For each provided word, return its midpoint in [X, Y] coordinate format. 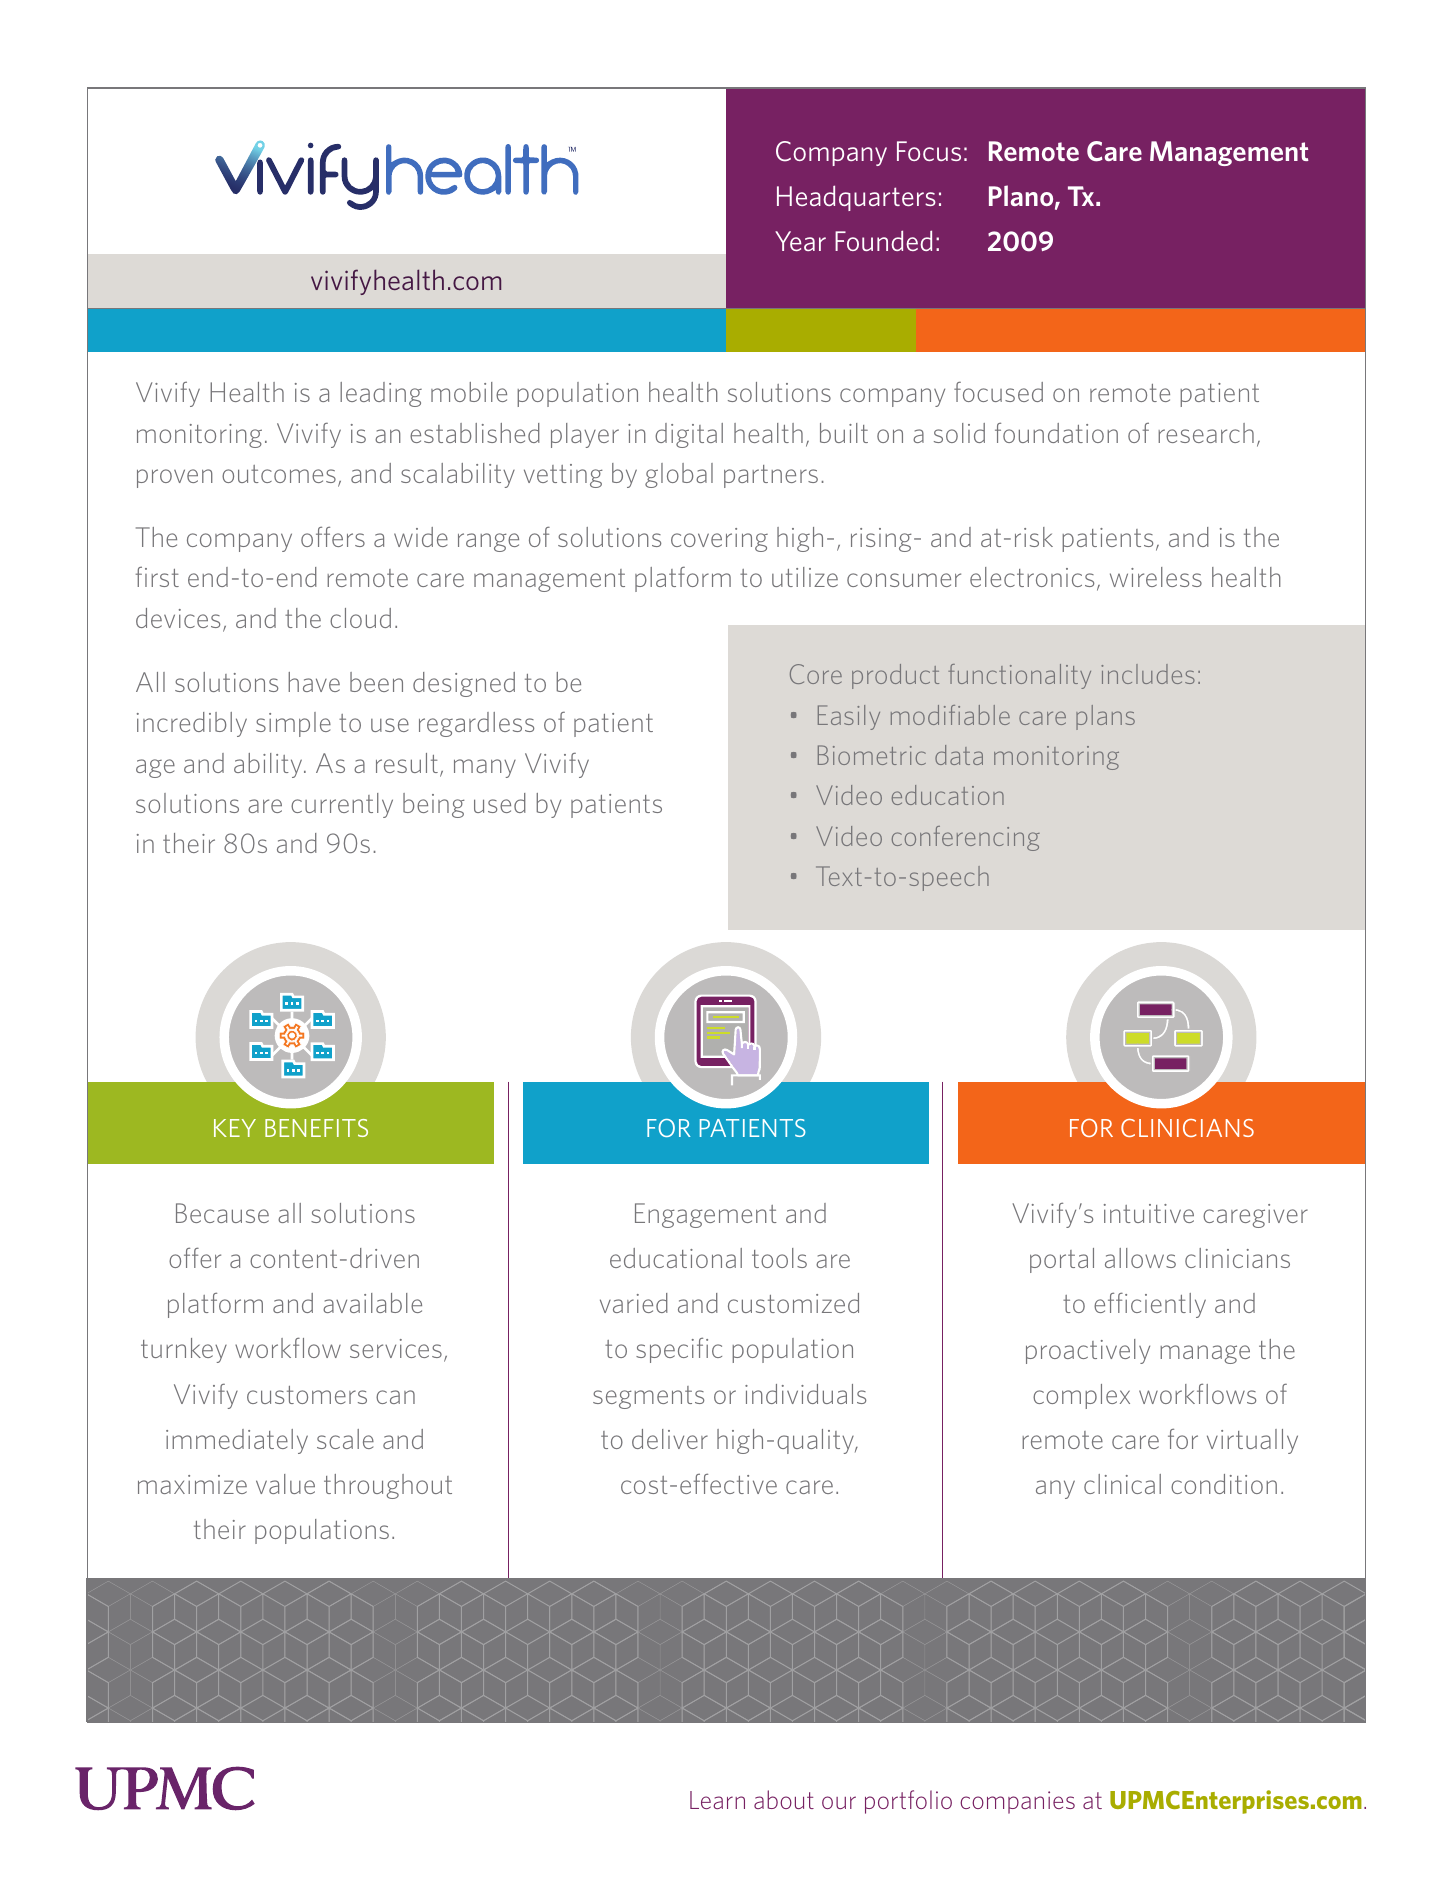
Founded [883, 240]
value [285, 1484]
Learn [717, 1800]
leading [381, 394]
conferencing [966, 838]
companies [1017, 1802]
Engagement [706, 1215]
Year [800, 241]
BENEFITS [316, 1128]
